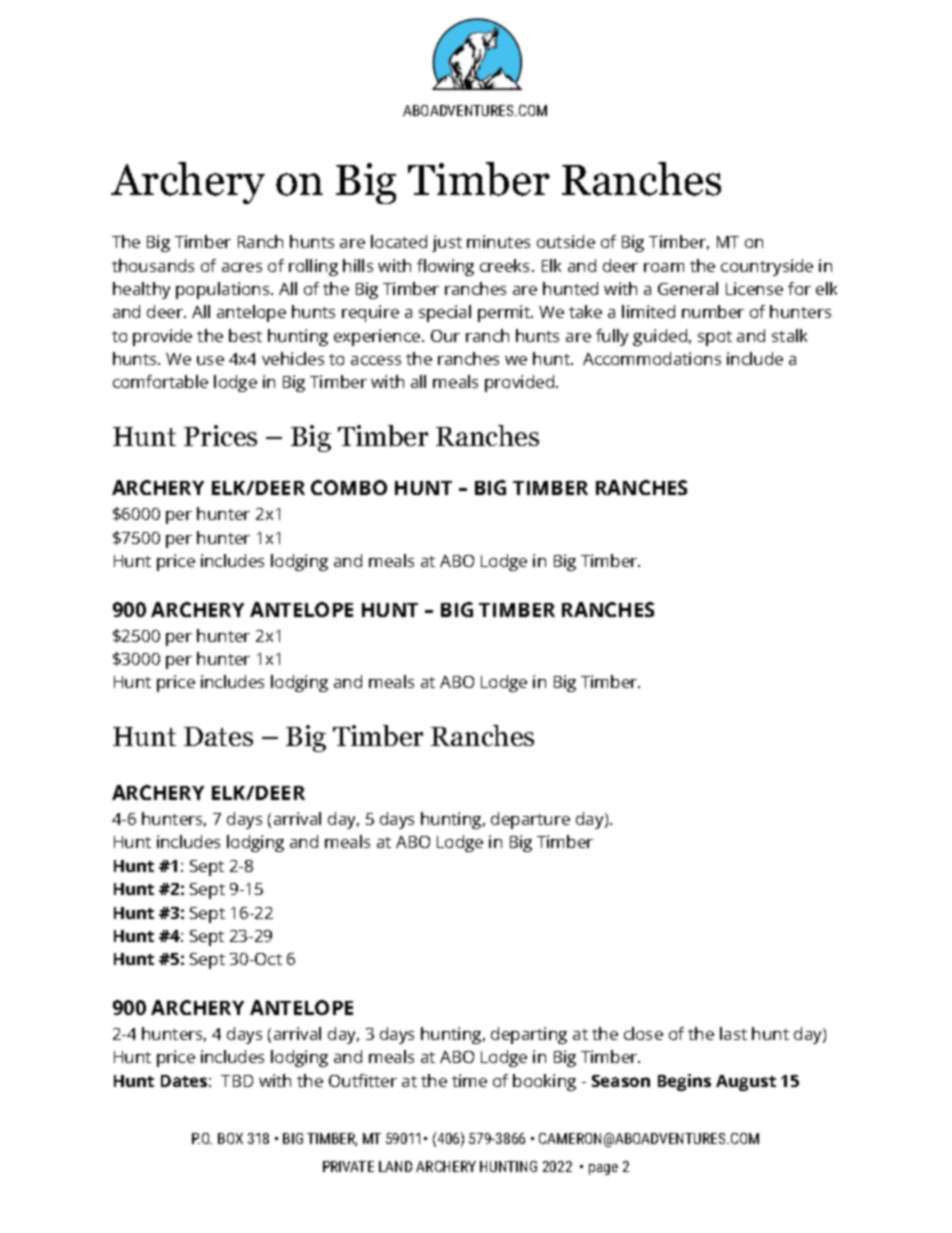 This page has height=1233, width=952. I want to click on access, so click(376, 360).
